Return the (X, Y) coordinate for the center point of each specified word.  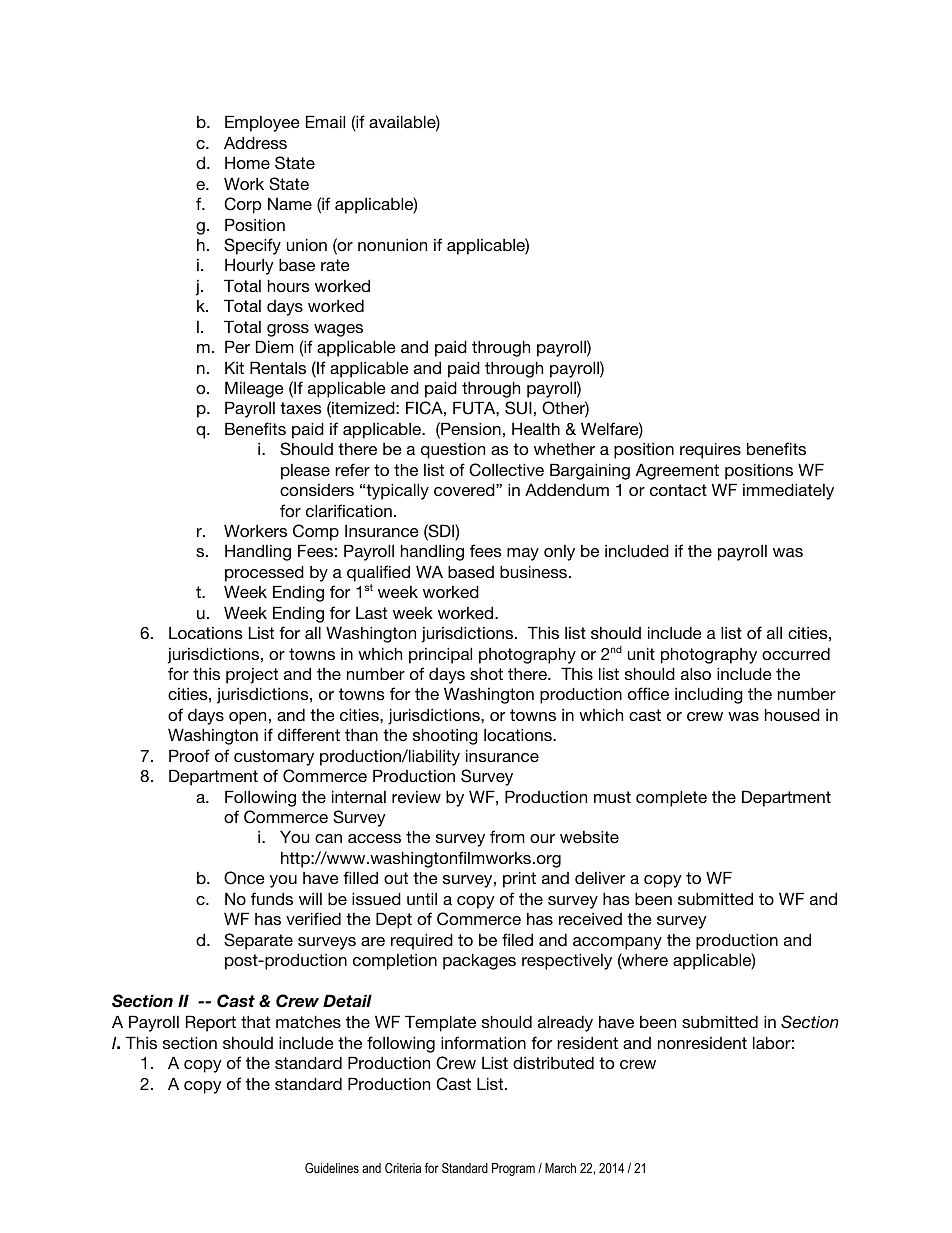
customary (274, 758)
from (507, 836)
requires (710, 450)
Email (325, 121)
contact (678, 490)
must (612, 797)
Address (255, 142)
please (305, 472)
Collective (506, 470)
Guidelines (332, 1168)
